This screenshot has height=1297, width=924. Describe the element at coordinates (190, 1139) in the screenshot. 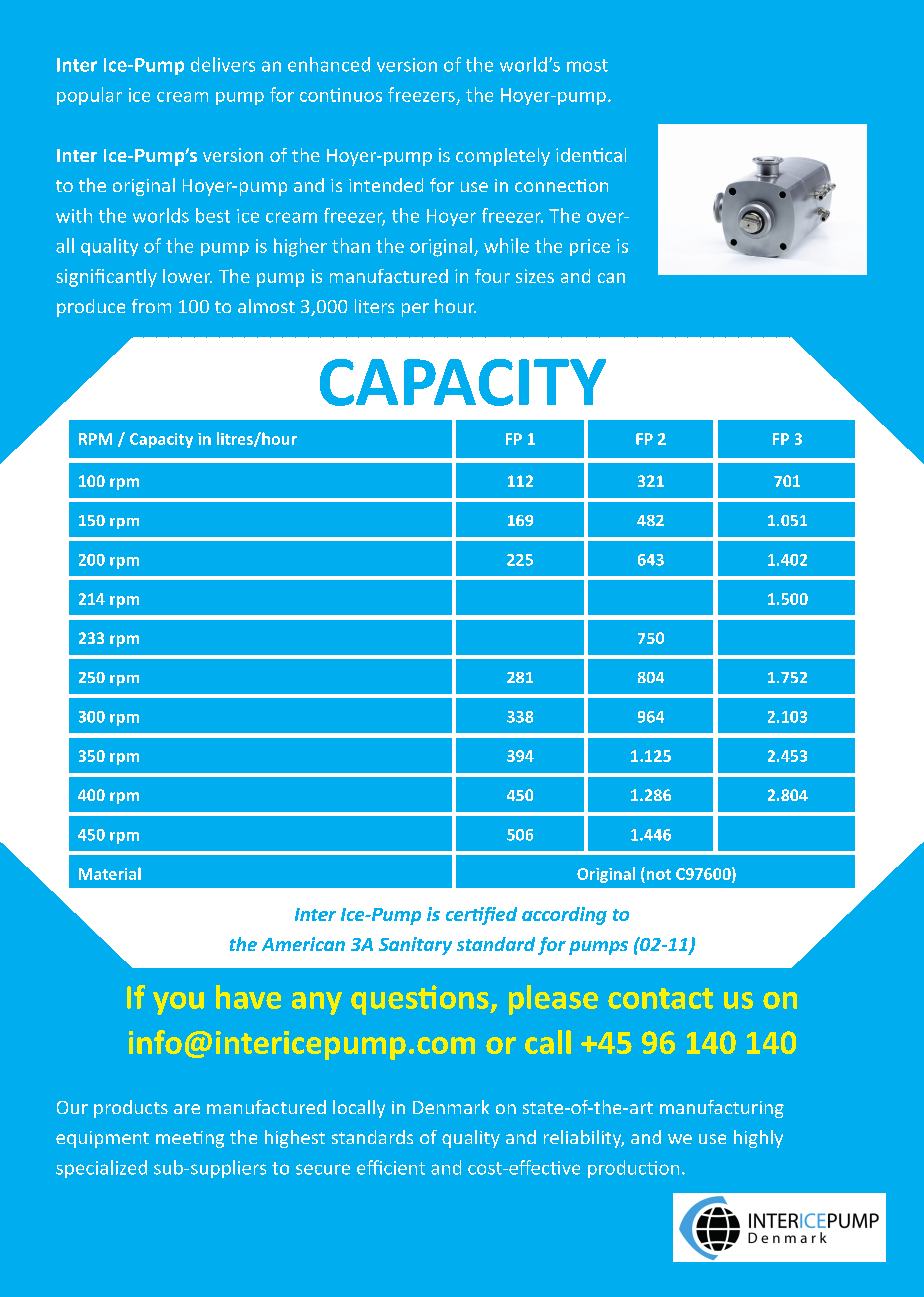

I see `meeting` at that location.
